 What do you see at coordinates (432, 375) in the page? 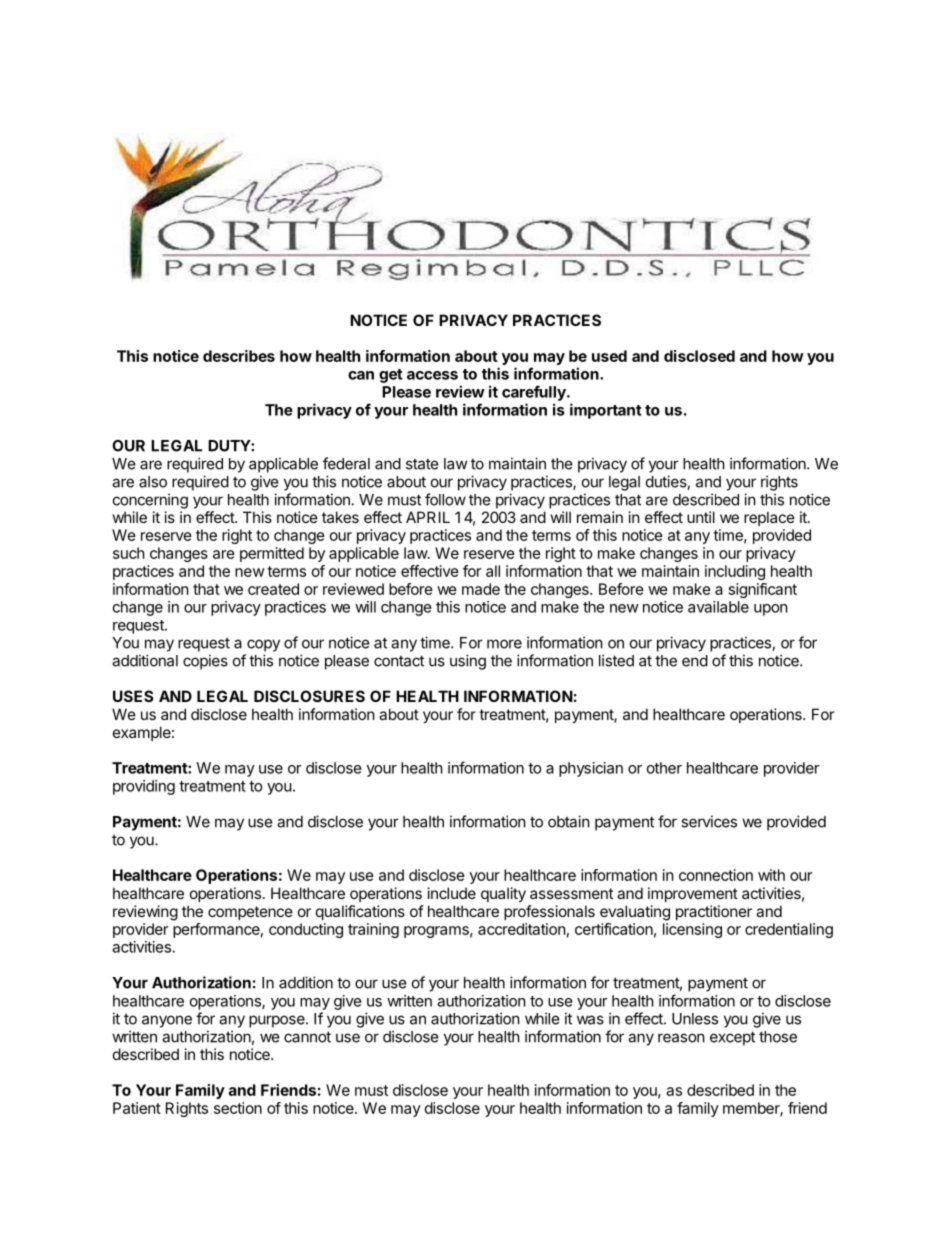
I see `access` at bounding box center [432, 375].
